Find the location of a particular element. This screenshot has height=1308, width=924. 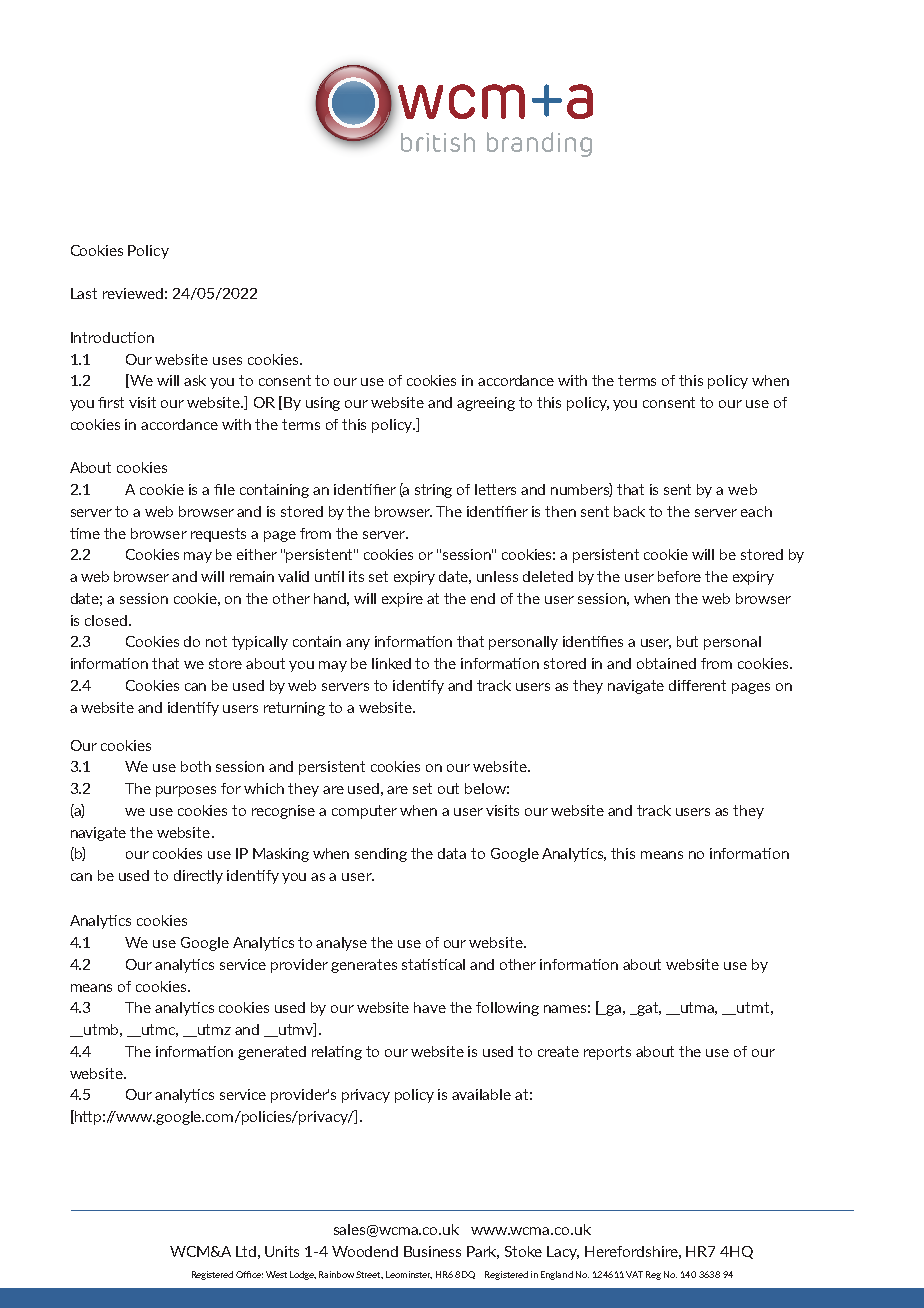

requests is located at coordinates (218, 535).
